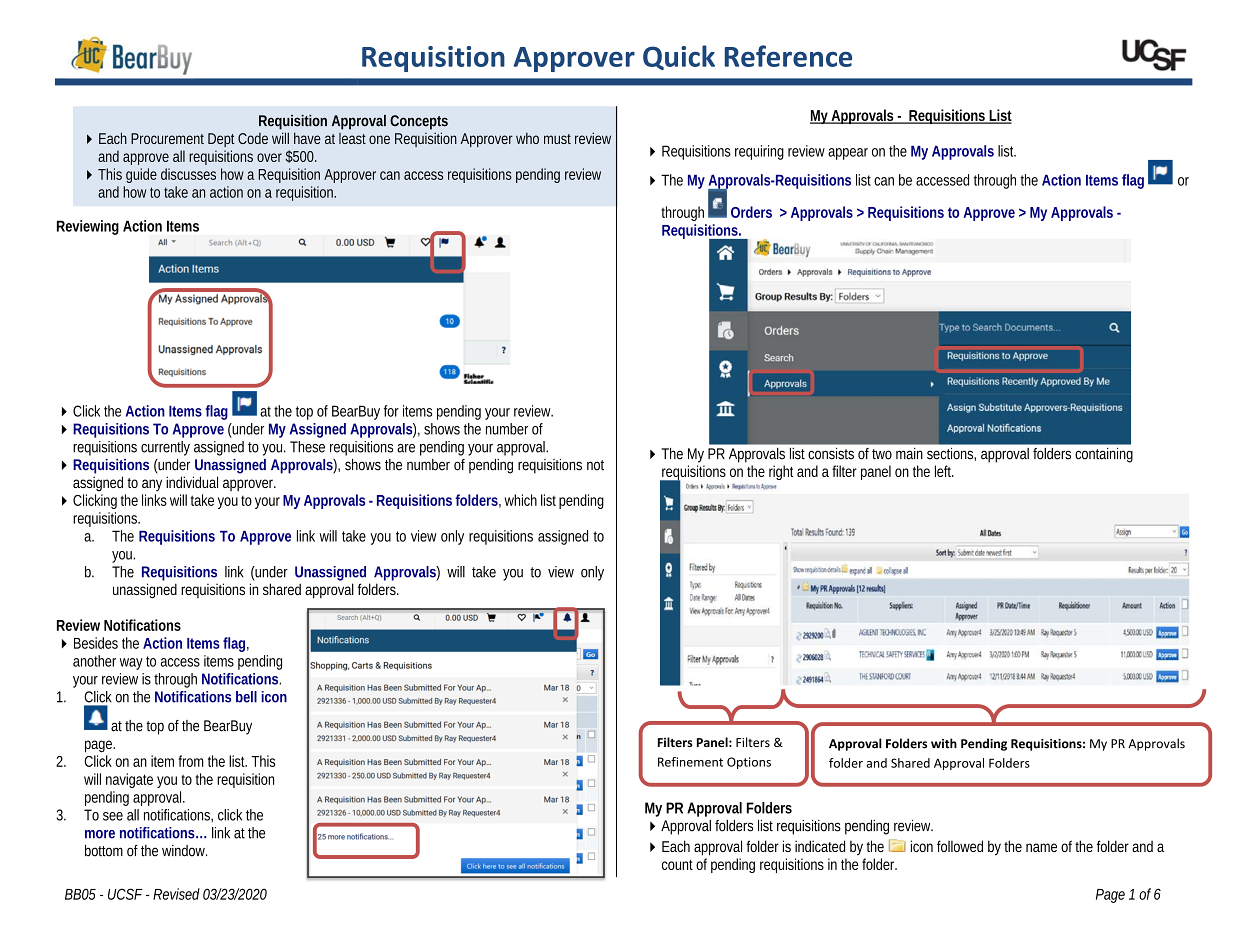  What do you see at coordinates (184, 851) in the image?
I see `window` at bounding box center [184, 851].
